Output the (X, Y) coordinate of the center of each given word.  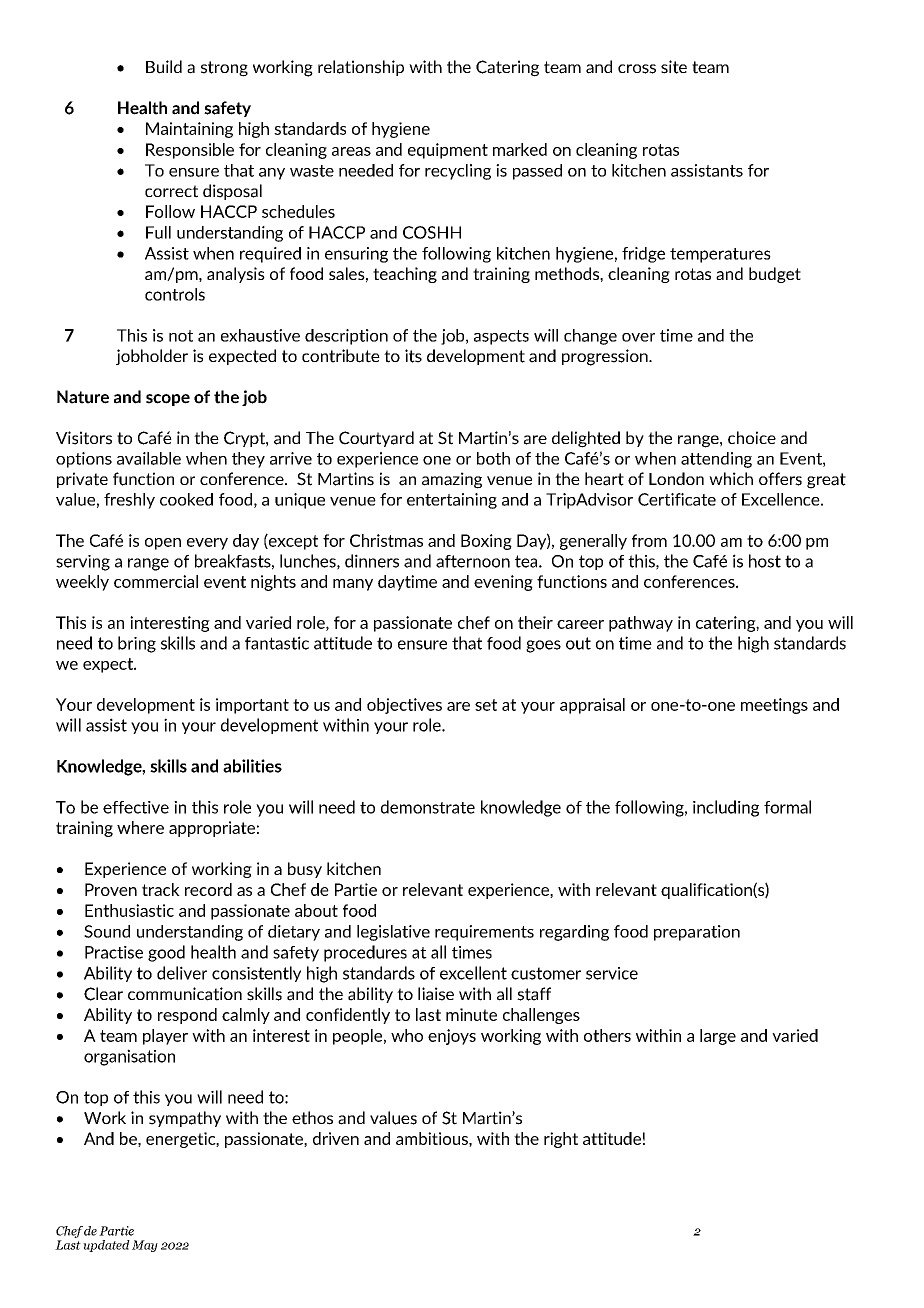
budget (775, 275)
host (765, 561)
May (145, 1246)
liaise (436, 994)
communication (185, 994)
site (674, 67)
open (163, 544)
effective (136, 807)
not (181, 336)
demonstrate (428, 807)
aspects (501, 337)
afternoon (473, 561)
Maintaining (189, 130)
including (726, 808)
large (718, 1037)
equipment (448, 151)
